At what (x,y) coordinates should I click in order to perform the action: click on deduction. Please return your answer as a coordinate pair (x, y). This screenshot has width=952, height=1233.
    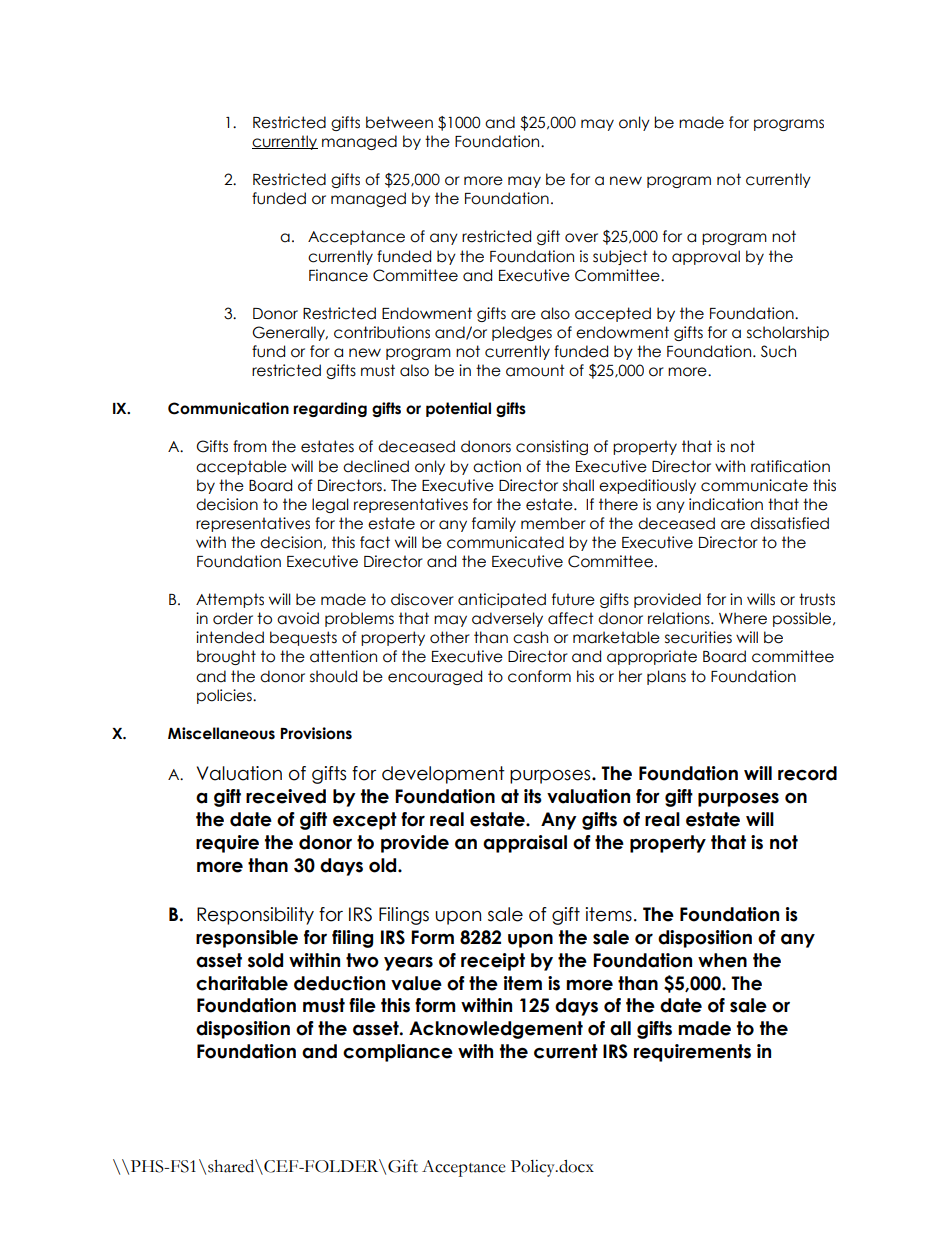
    Looking at the image, I should click on (339, 983).
